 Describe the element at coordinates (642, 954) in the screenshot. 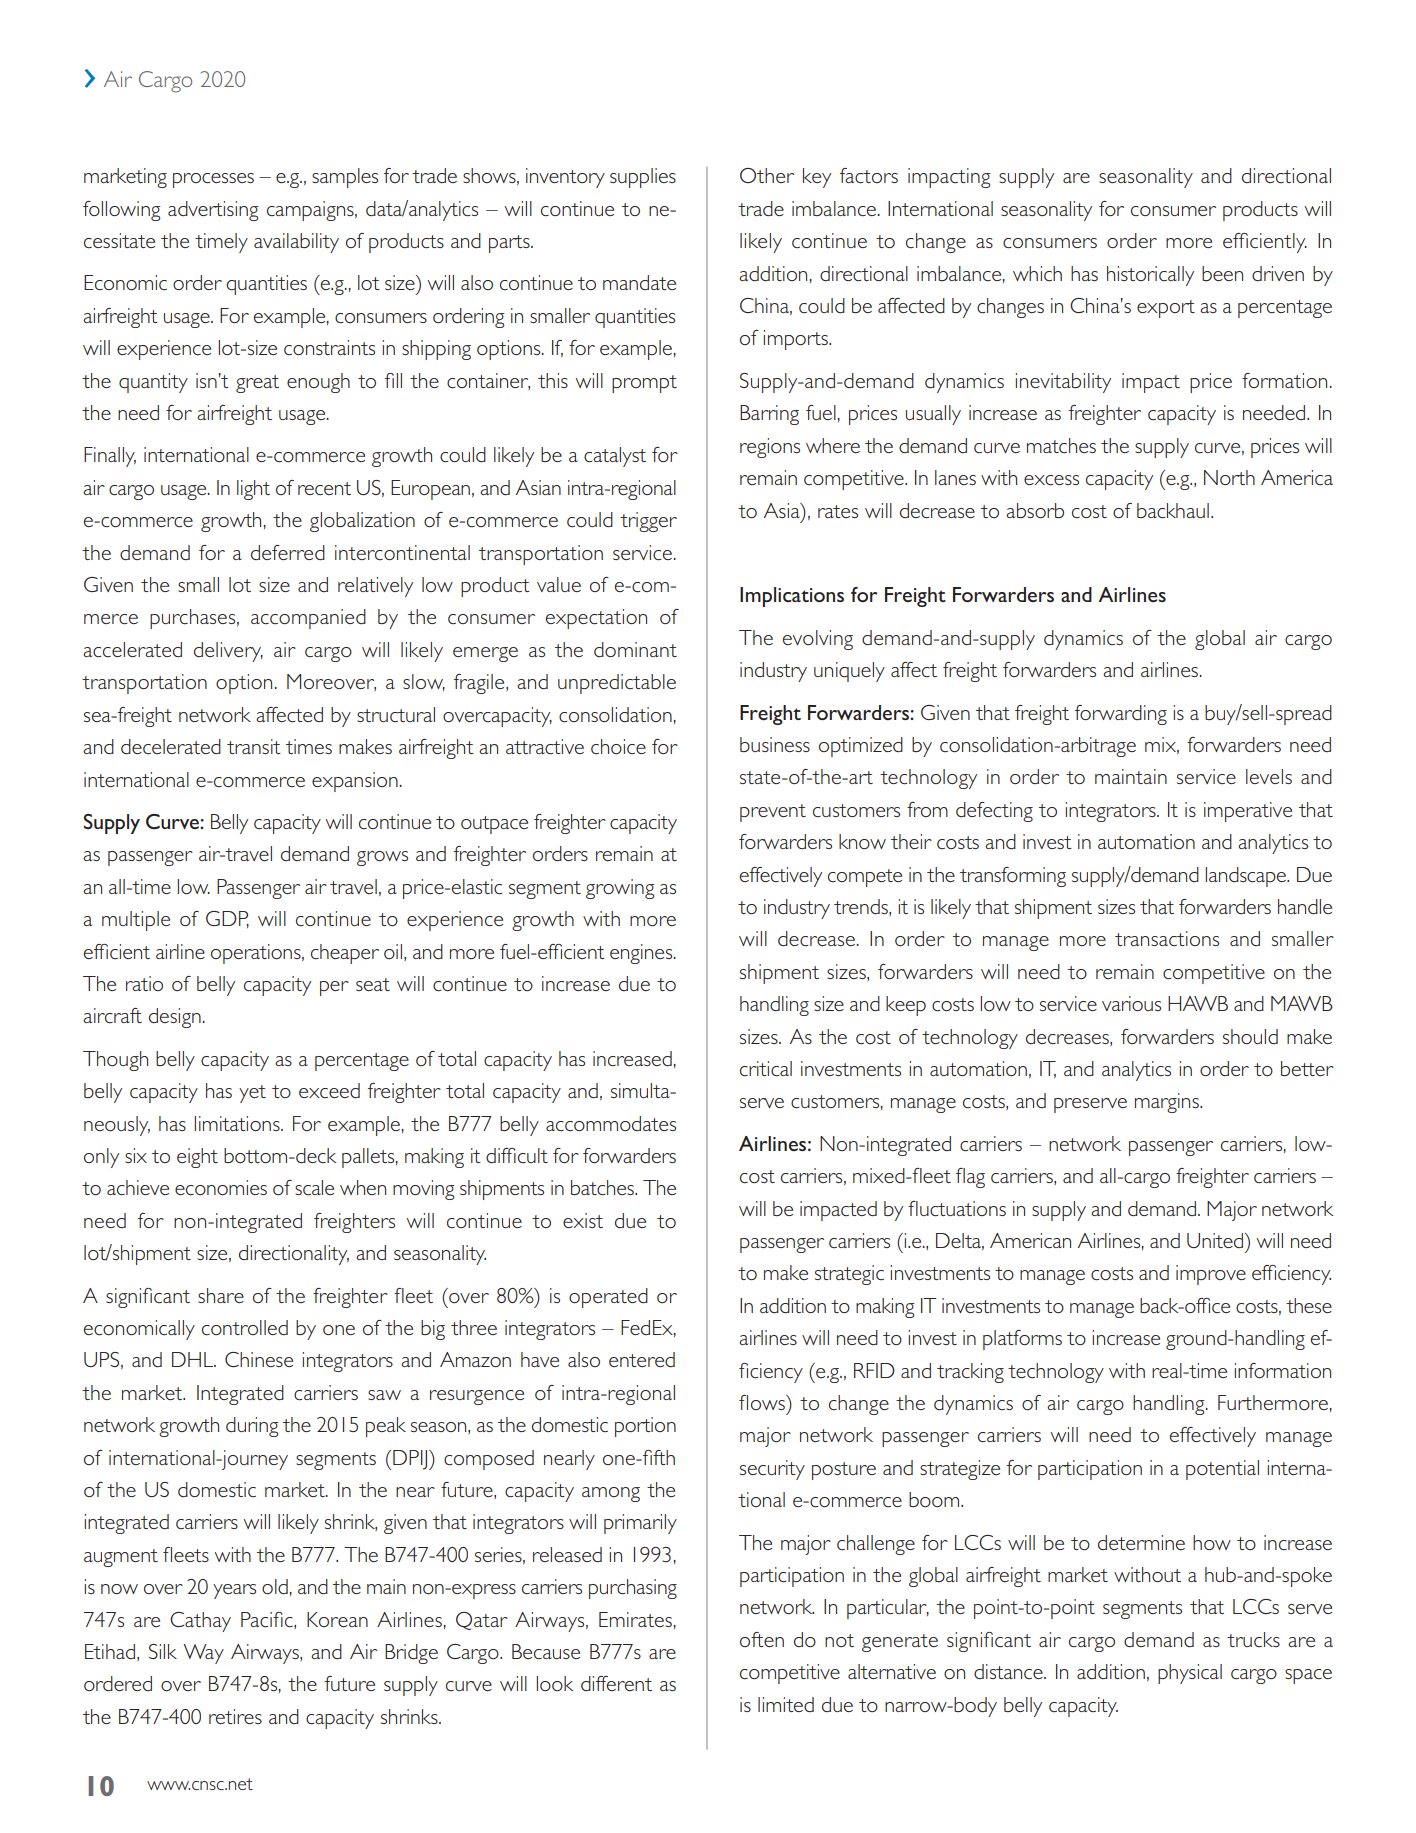

I see `engines` at that location.
